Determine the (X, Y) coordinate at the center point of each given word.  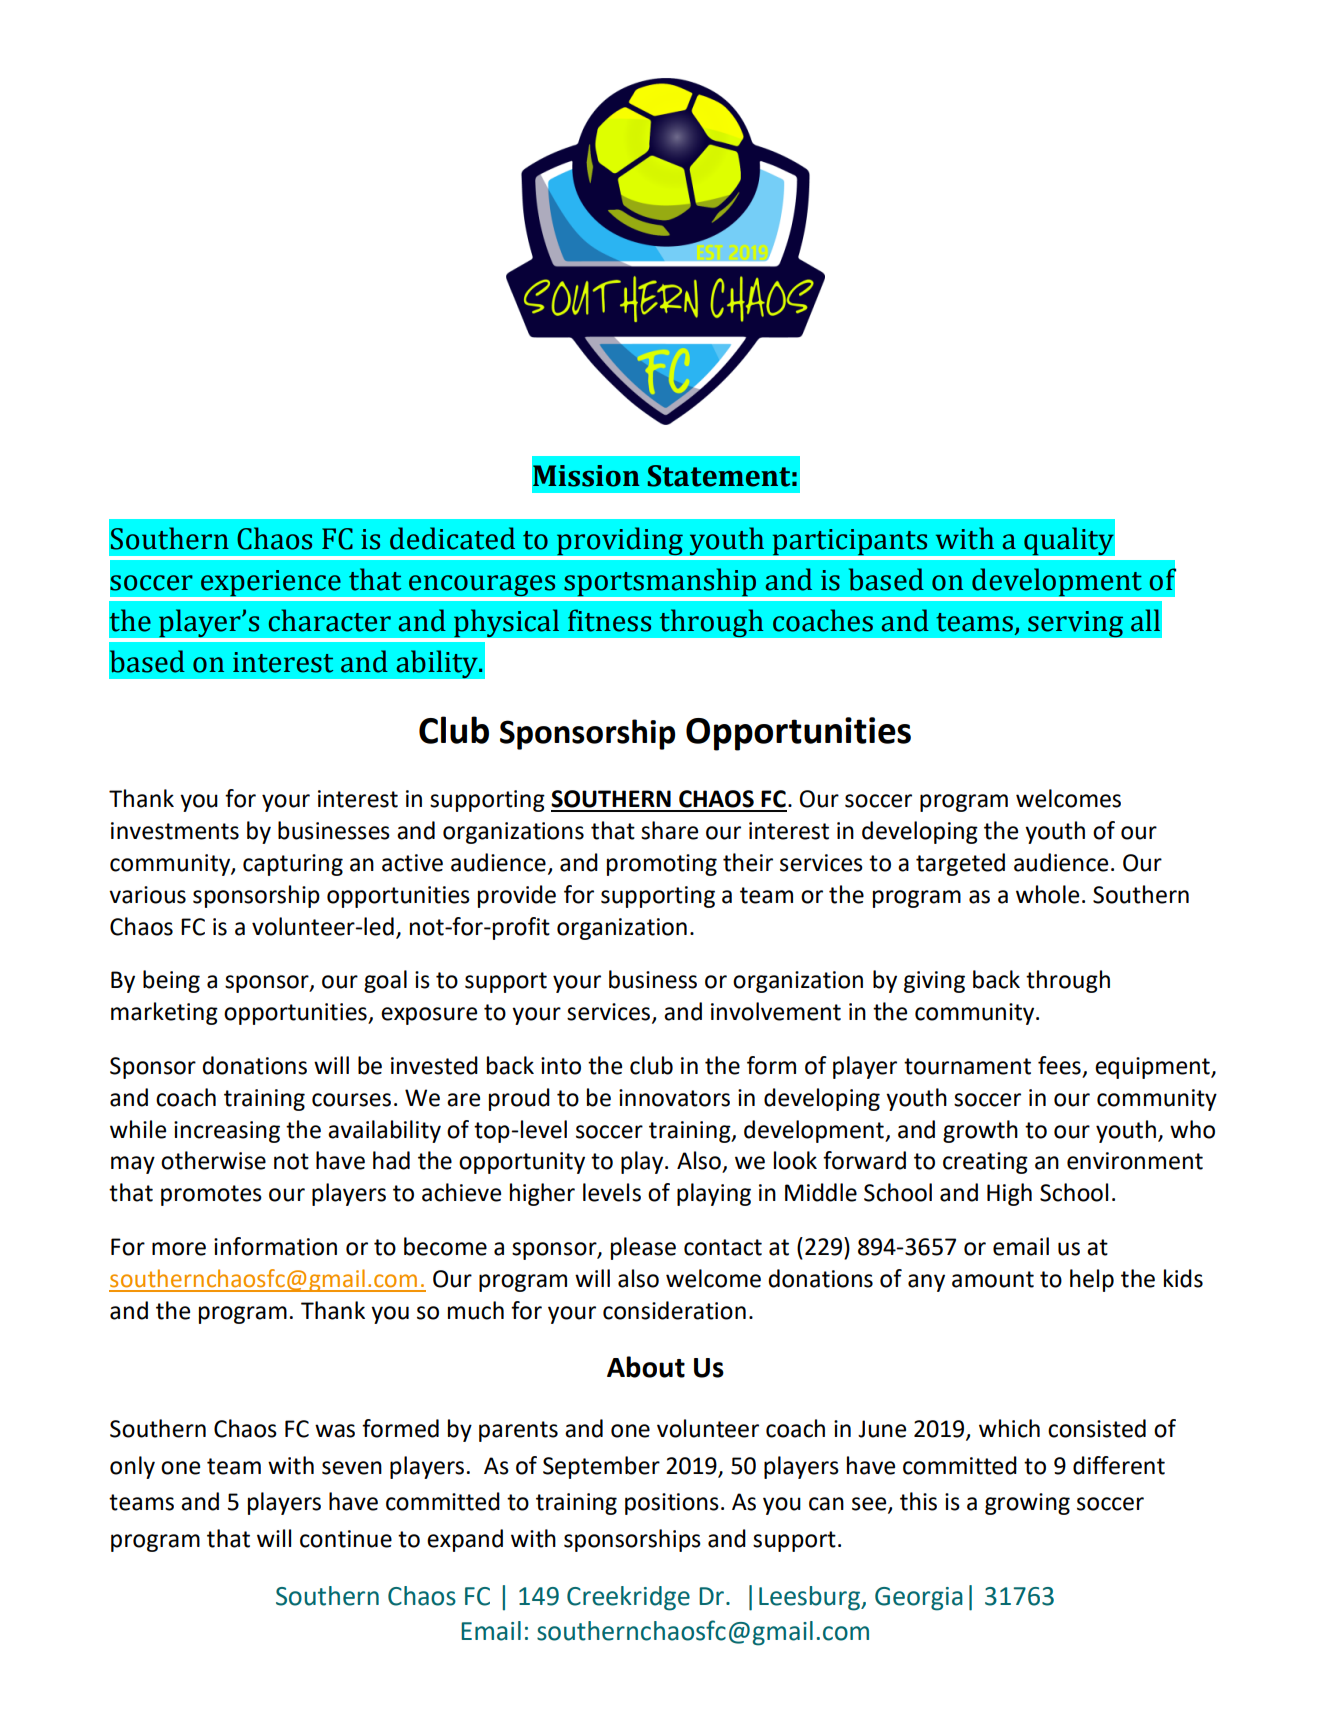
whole (1047, 894)
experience (270, 583)
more (179, 1249)
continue (346, 1539)
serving (1076, 624)
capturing (293, 865)
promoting (662, 865)
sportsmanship (660, 582)
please (643, 1248)
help (1092, 1280)
